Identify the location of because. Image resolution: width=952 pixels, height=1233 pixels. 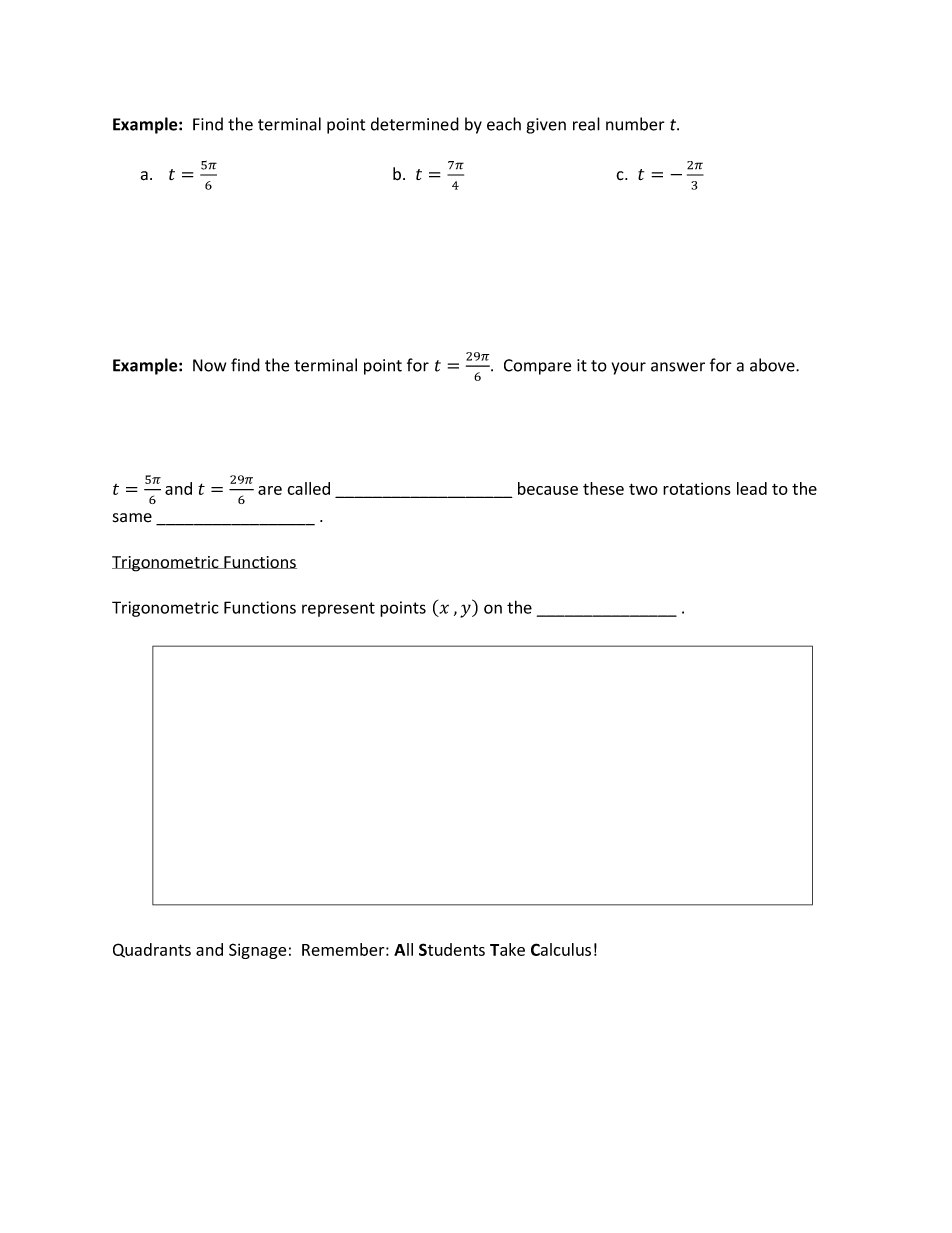
(548, 488).
